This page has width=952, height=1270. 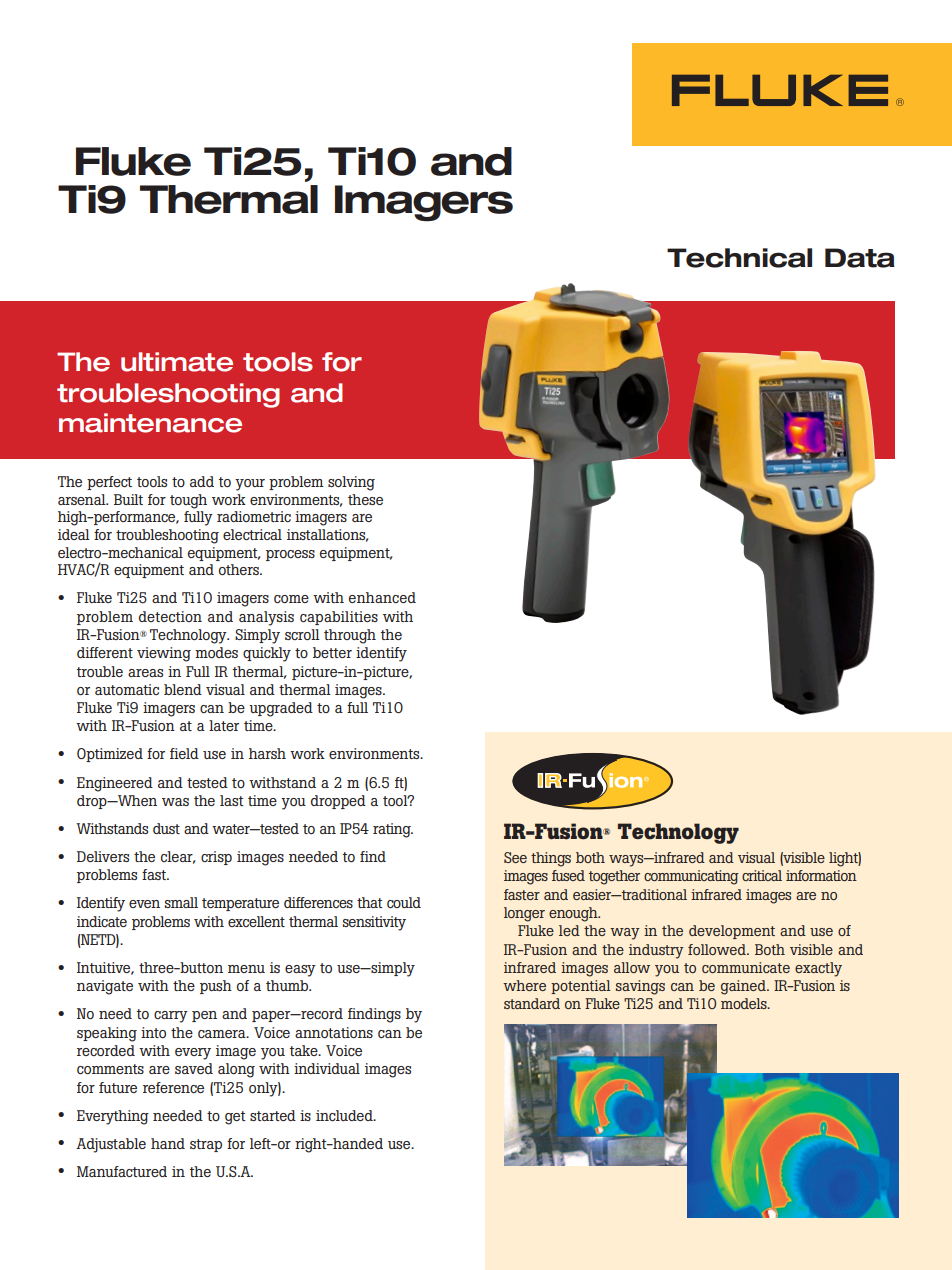 I want to click on others, so click(x=240, y=569).
